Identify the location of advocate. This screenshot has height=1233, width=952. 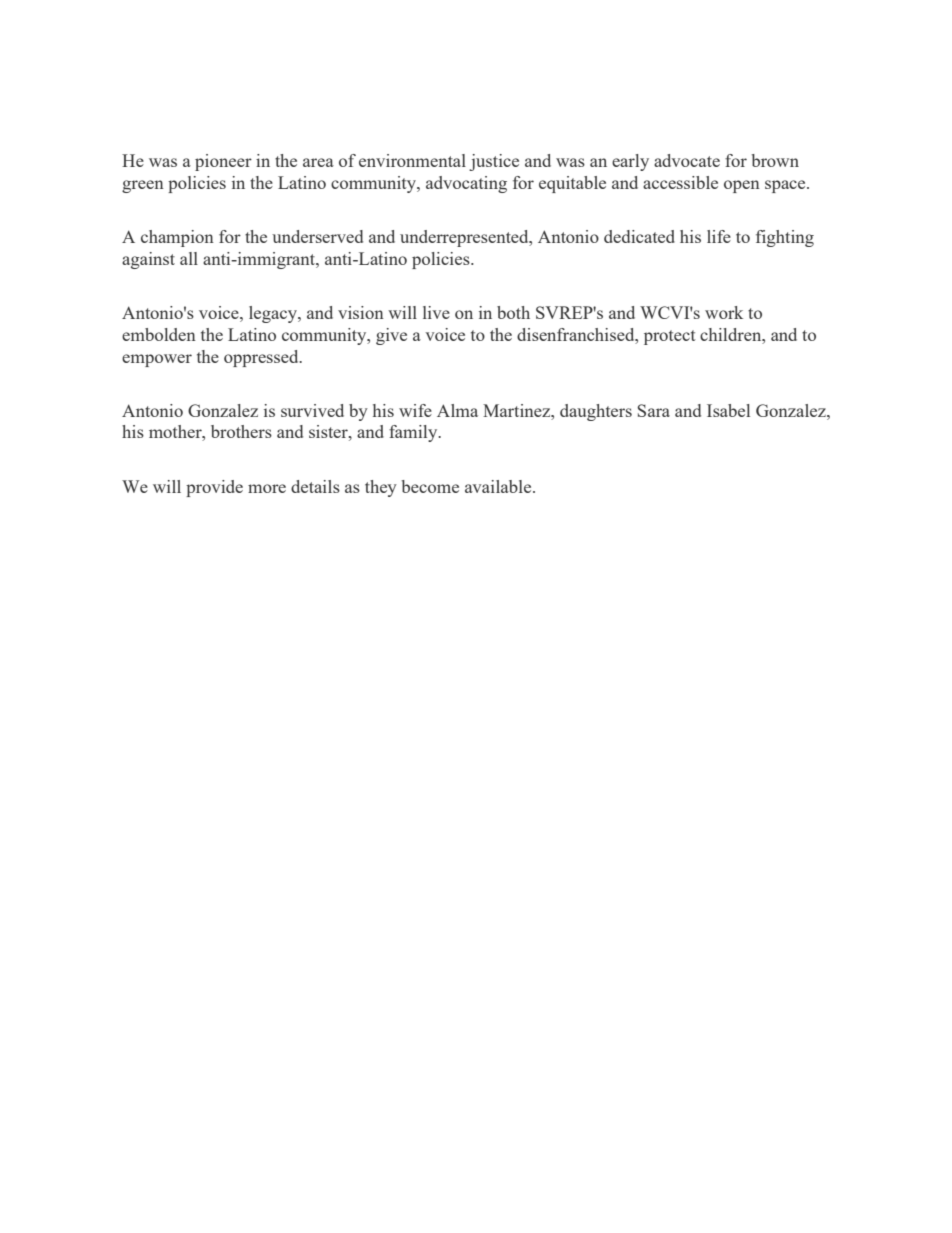
(687, 160).
